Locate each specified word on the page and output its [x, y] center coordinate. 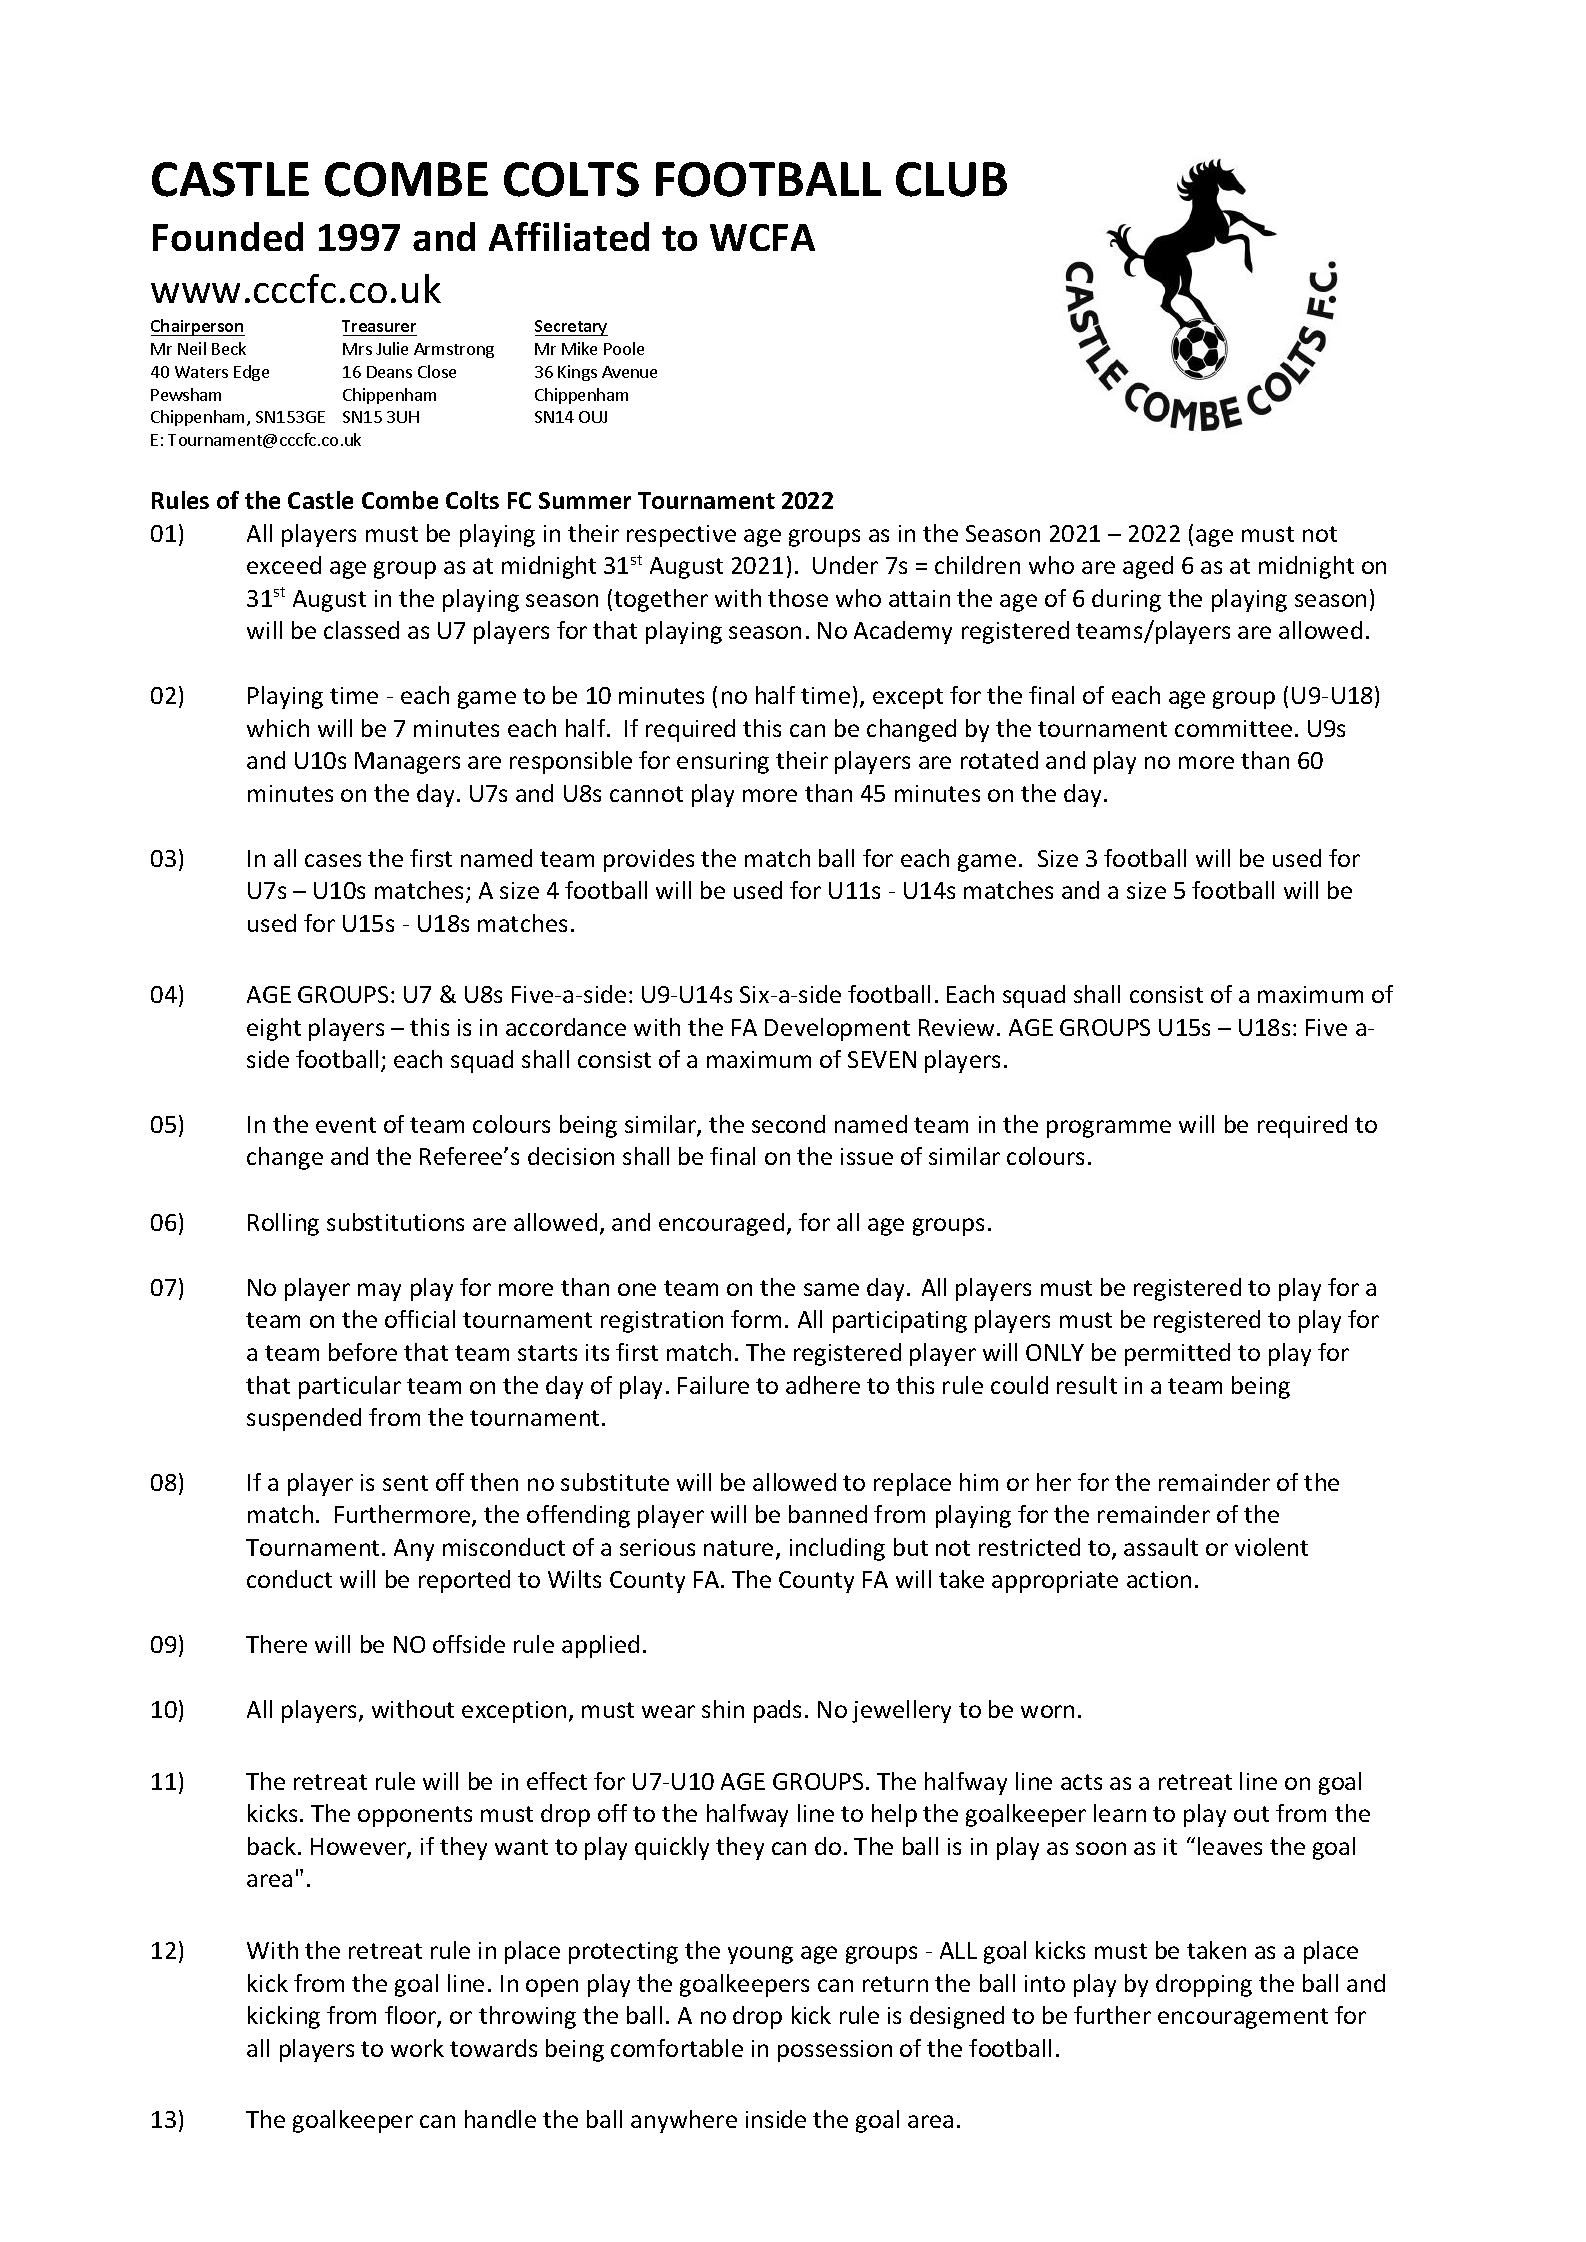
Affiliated [569, 236]
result [1087, 1385]
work [417, 2048]
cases [333, 860]
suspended [304, 1419]
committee [1233, 728]
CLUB [951, 179]
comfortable [677, 2048]
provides [649, 860]
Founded [228, 236]
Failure [713, 1385]
